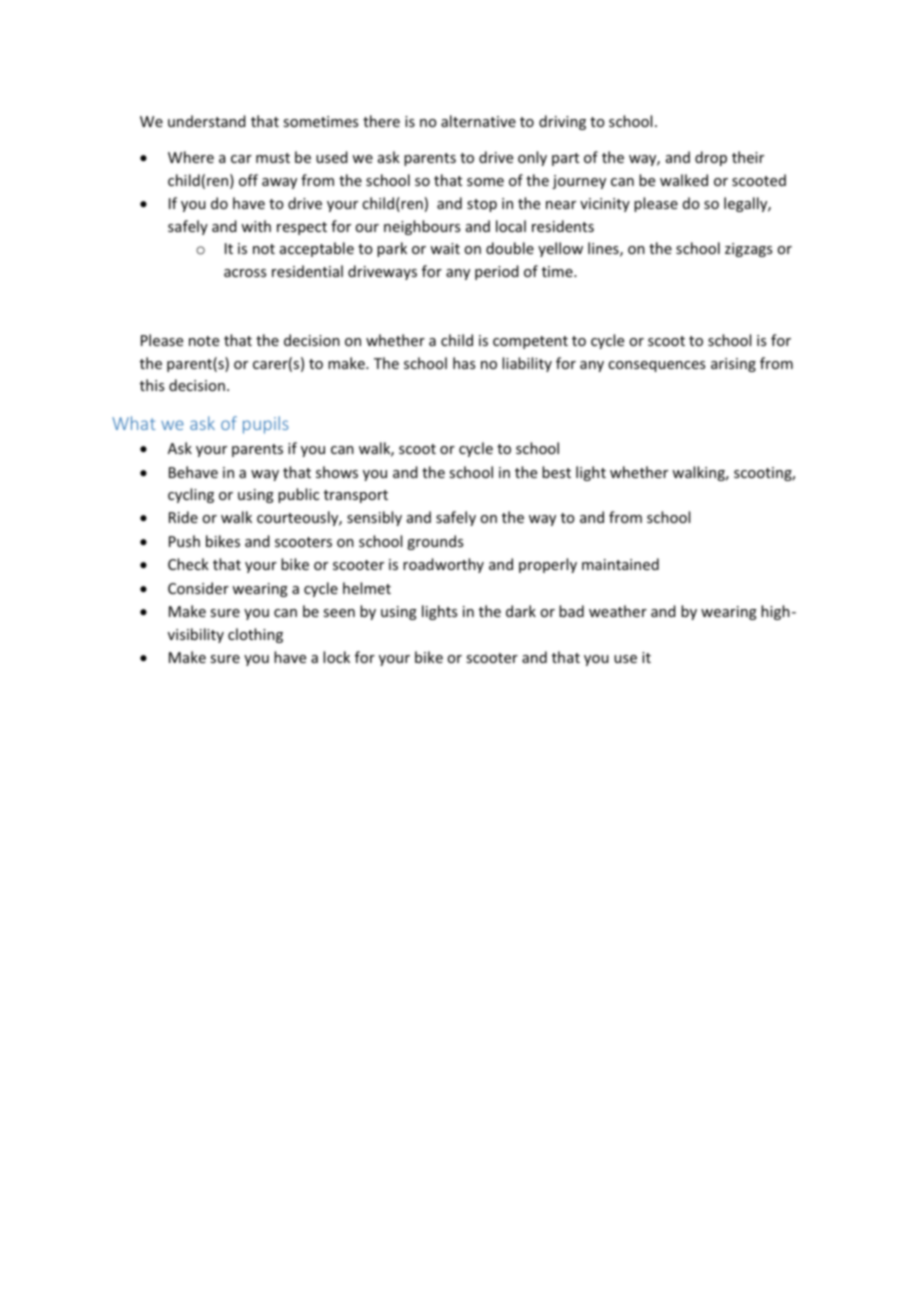 The image size is (924, 1307). What do you see at coordinates (207, 121) in the image?
I see `understand` at bounding box center [207, 121].
